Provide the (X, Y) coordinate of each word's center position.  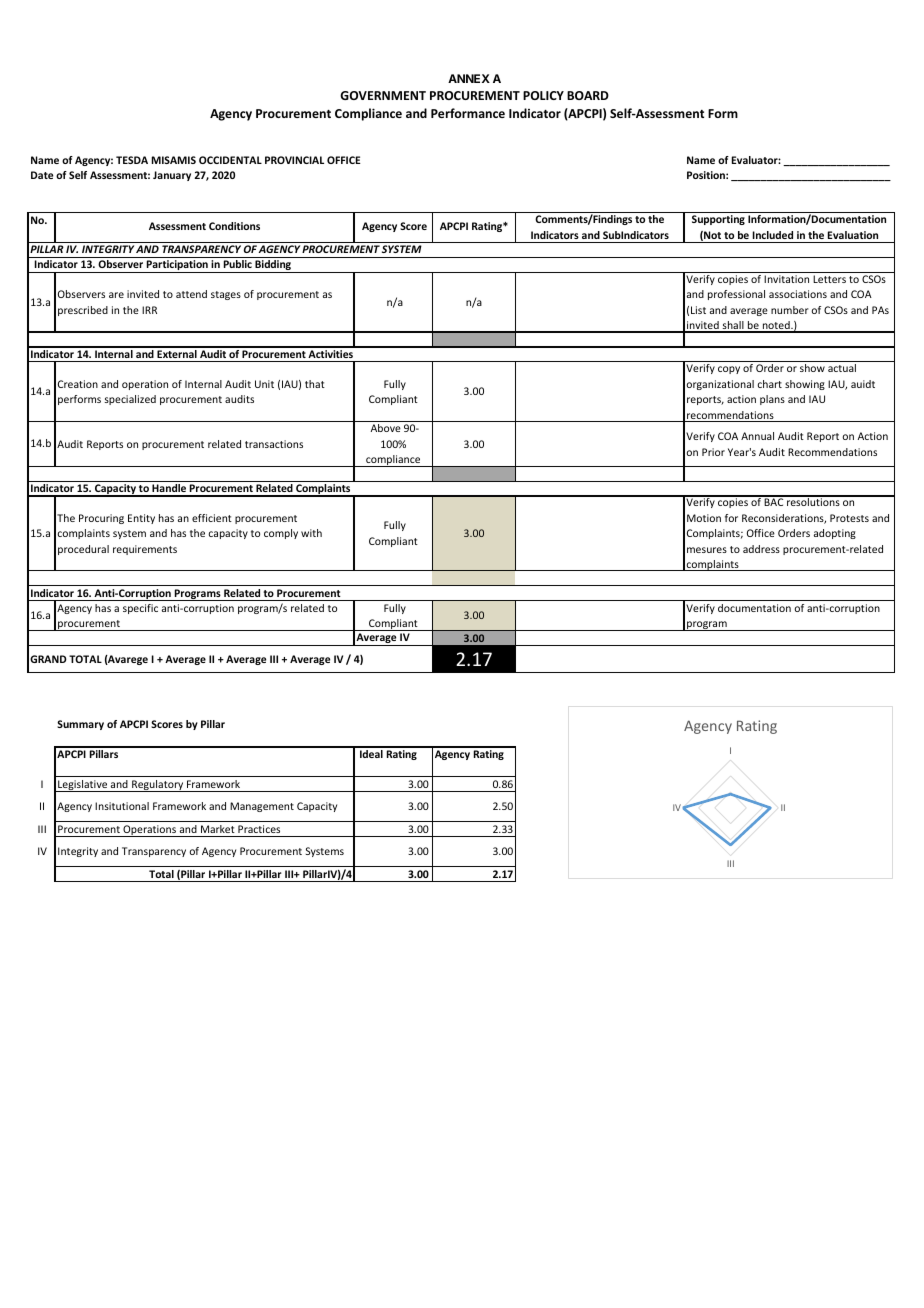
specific (140, 609)
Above (386, 428)
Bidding (273, 266)
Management (262, 807)
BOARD (588, 95)
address (761, 549)
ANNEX (469, 78)
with (311, 533)
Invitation (786, 279)
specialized (130, 400)
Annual (757, 436)
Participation (177, 266)
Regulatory (158, 786)
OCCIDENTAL (230, 160)
